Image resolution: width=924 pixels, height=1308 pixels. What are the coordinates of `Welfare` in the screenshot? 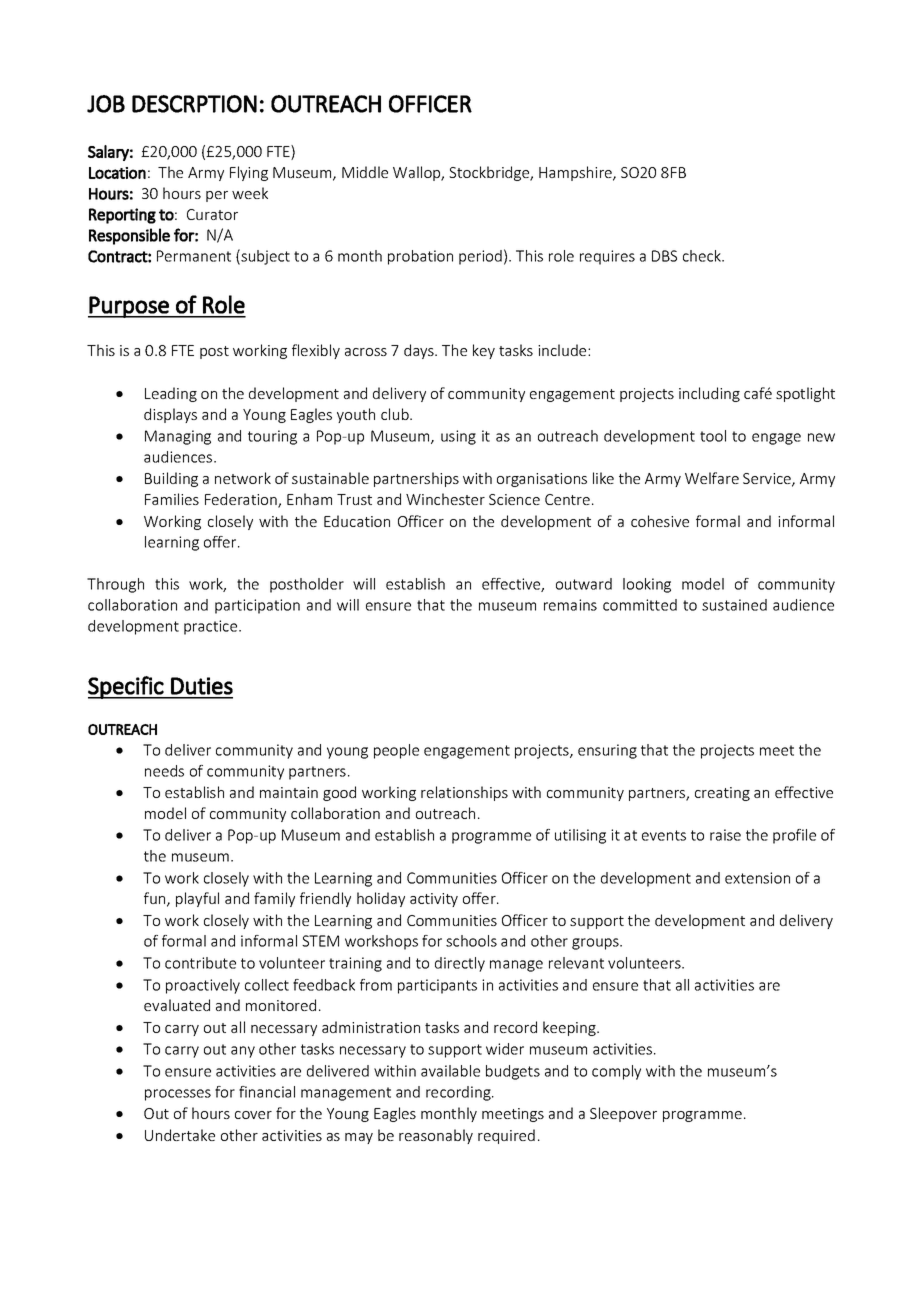 It's located at (712, 478).
